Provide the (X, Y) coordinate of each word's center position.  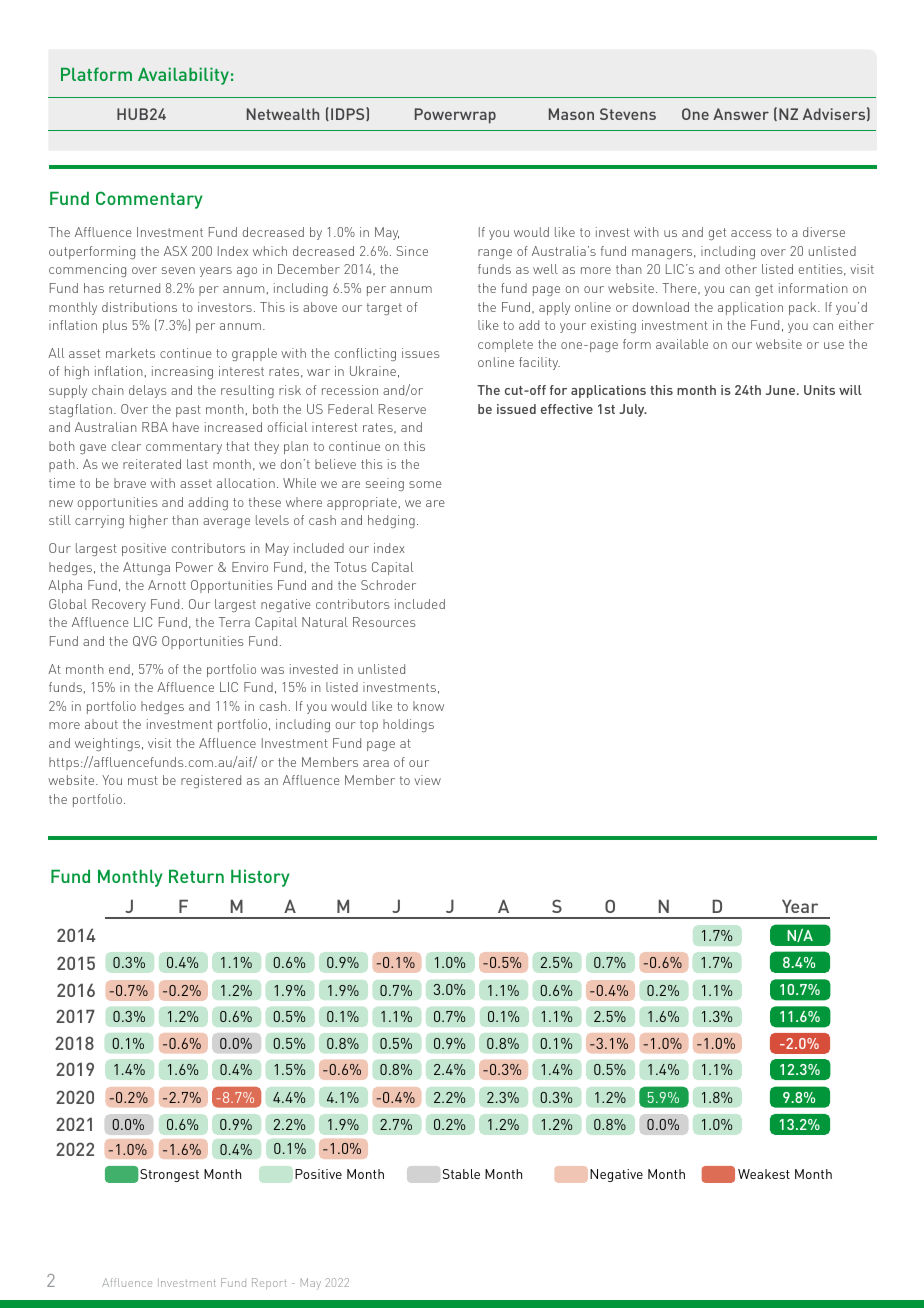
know (428, 706)
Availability (183, 76)
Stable (461, 1174)
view (427, 780)
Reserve (402, 409)
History (260, 878)
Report (269, 1284)
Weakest (764, 1174)
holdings (408, 725)
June (782, 390)
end (119, 669)
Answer (741, 114)
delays (148, 391)
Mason (571, 114)
